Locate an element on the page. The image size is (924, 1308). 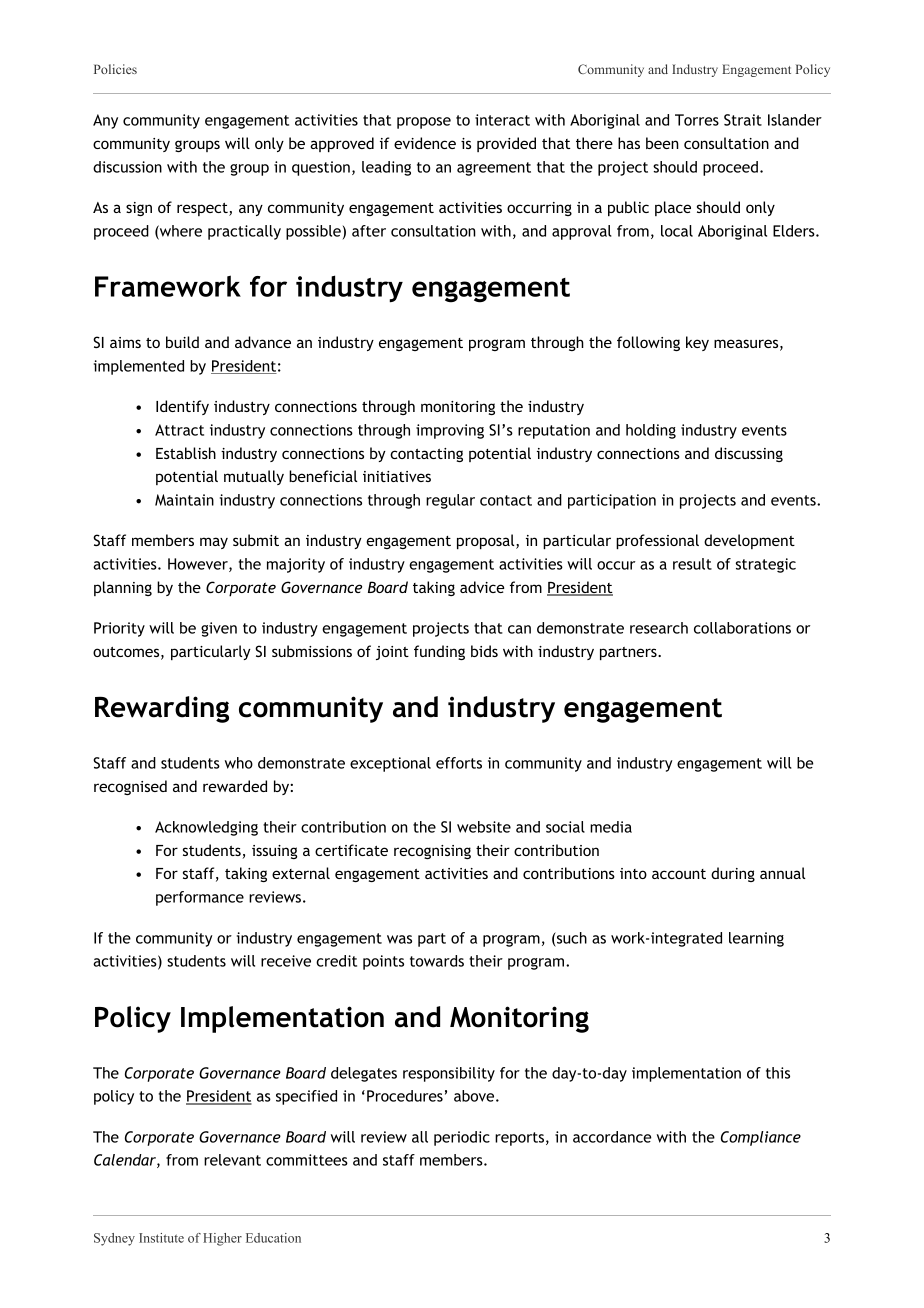
Higher is located at coordinates (222, 1239).
